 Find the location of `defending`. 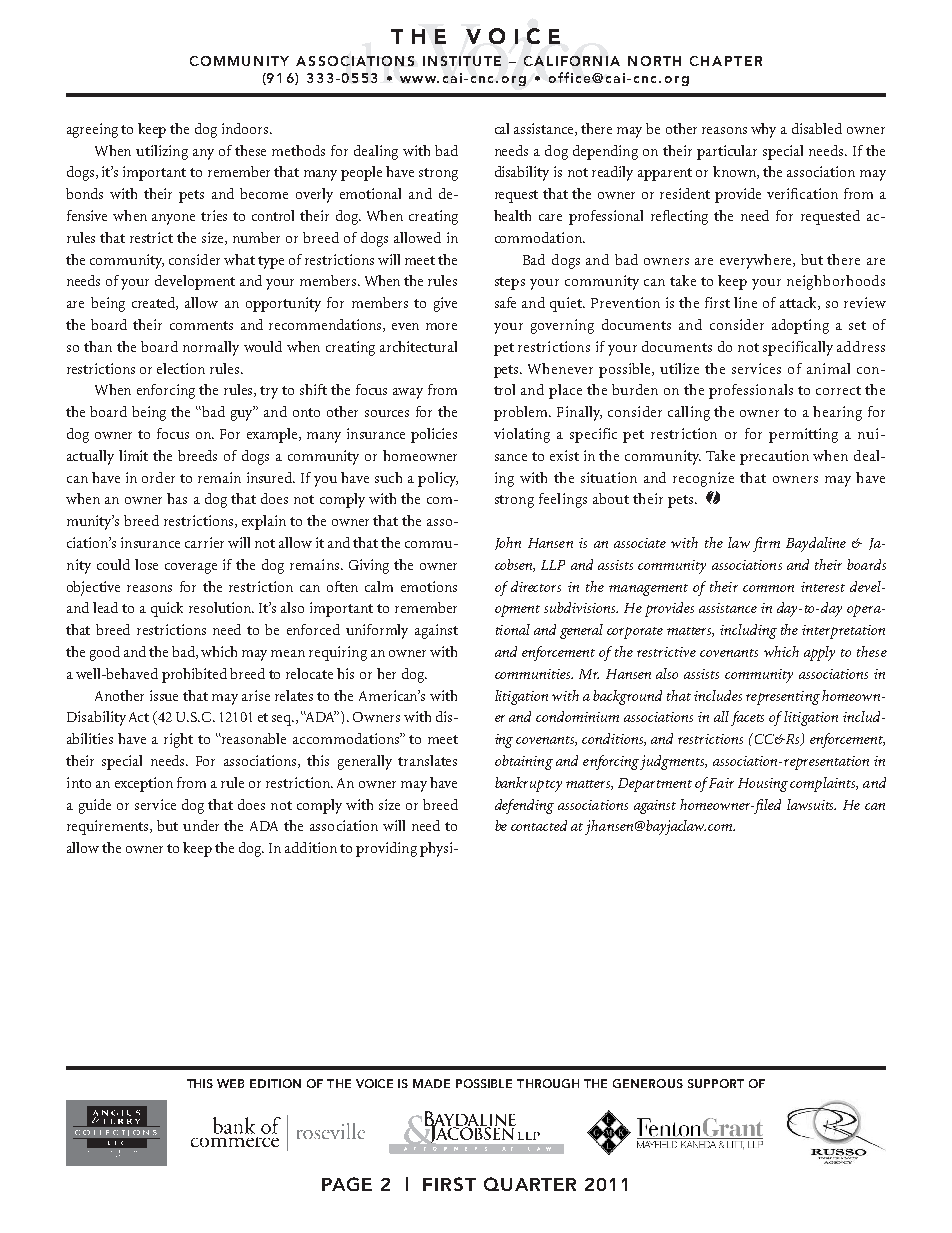

defending is located at coordinates (524, 806).
